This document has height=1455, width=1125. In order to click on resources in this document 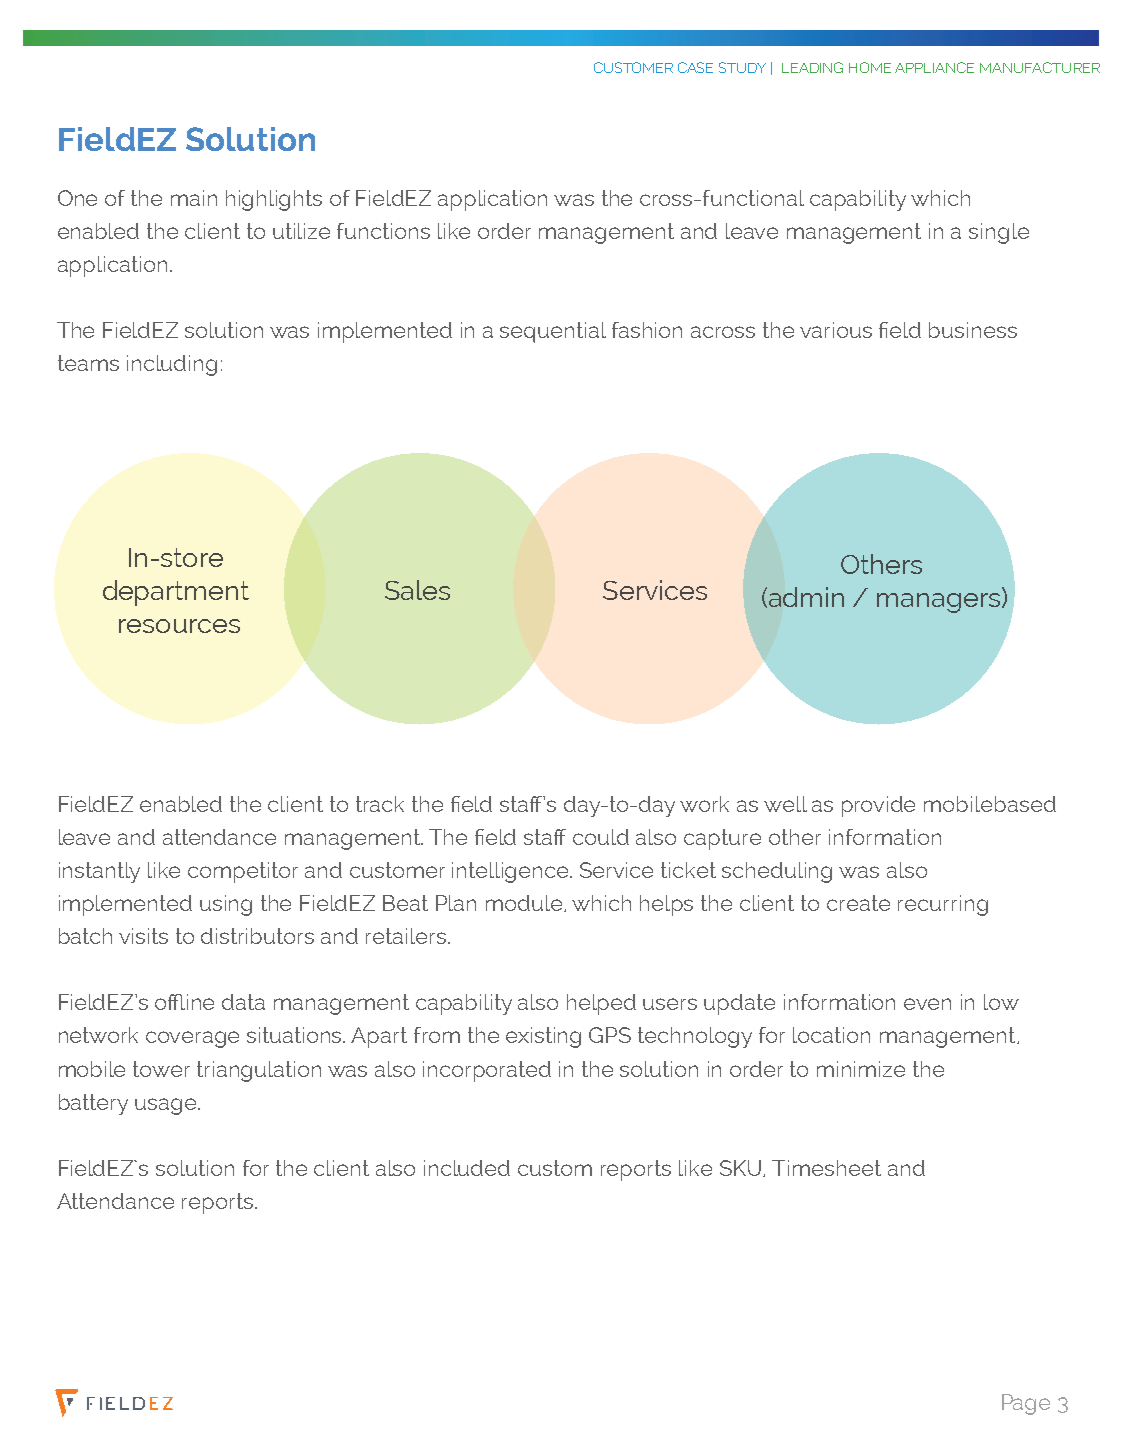, I will do `click(179, 626)`.
